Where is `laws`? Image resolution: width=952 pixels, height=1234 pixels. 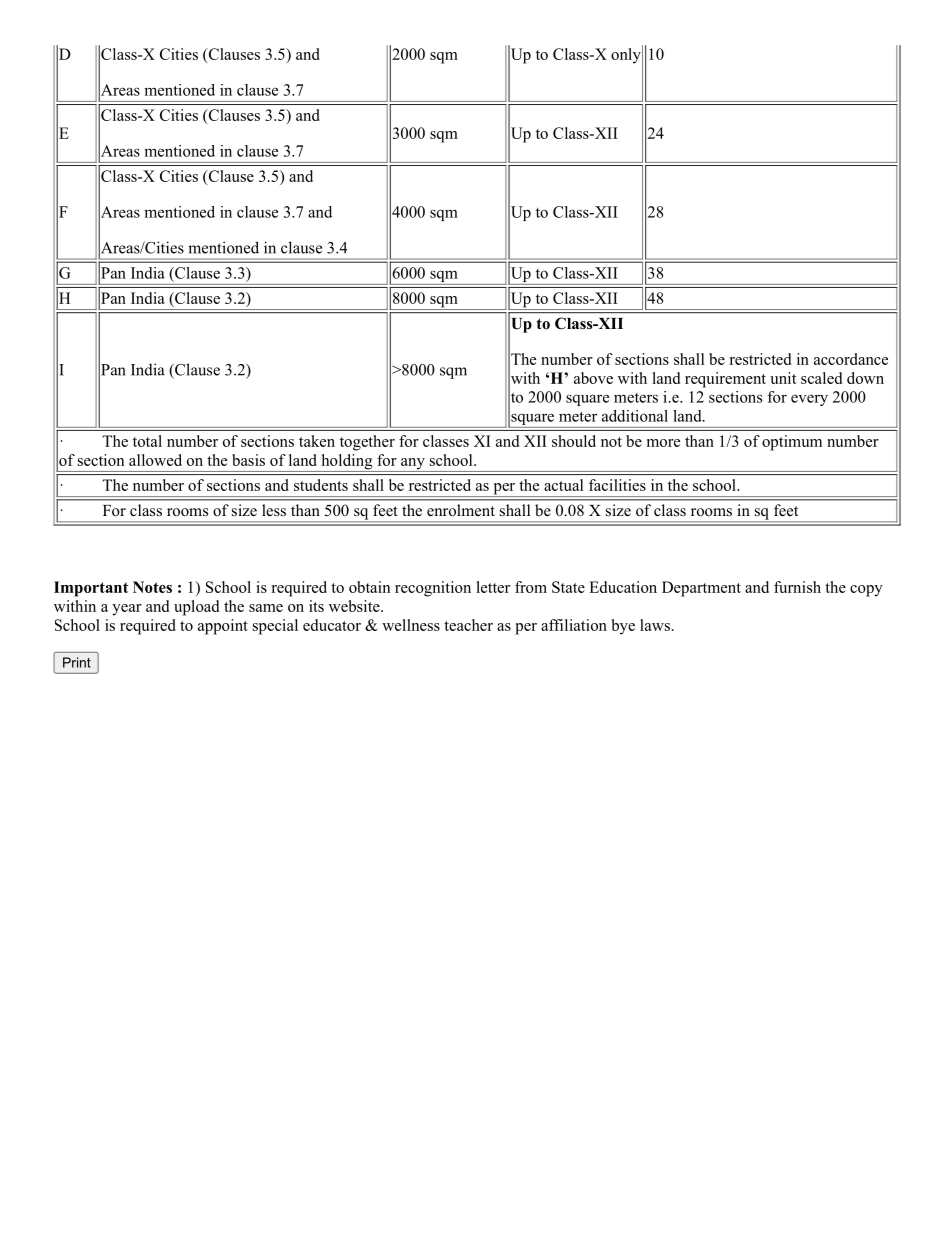
laws is located at coordinates (655, 625).
